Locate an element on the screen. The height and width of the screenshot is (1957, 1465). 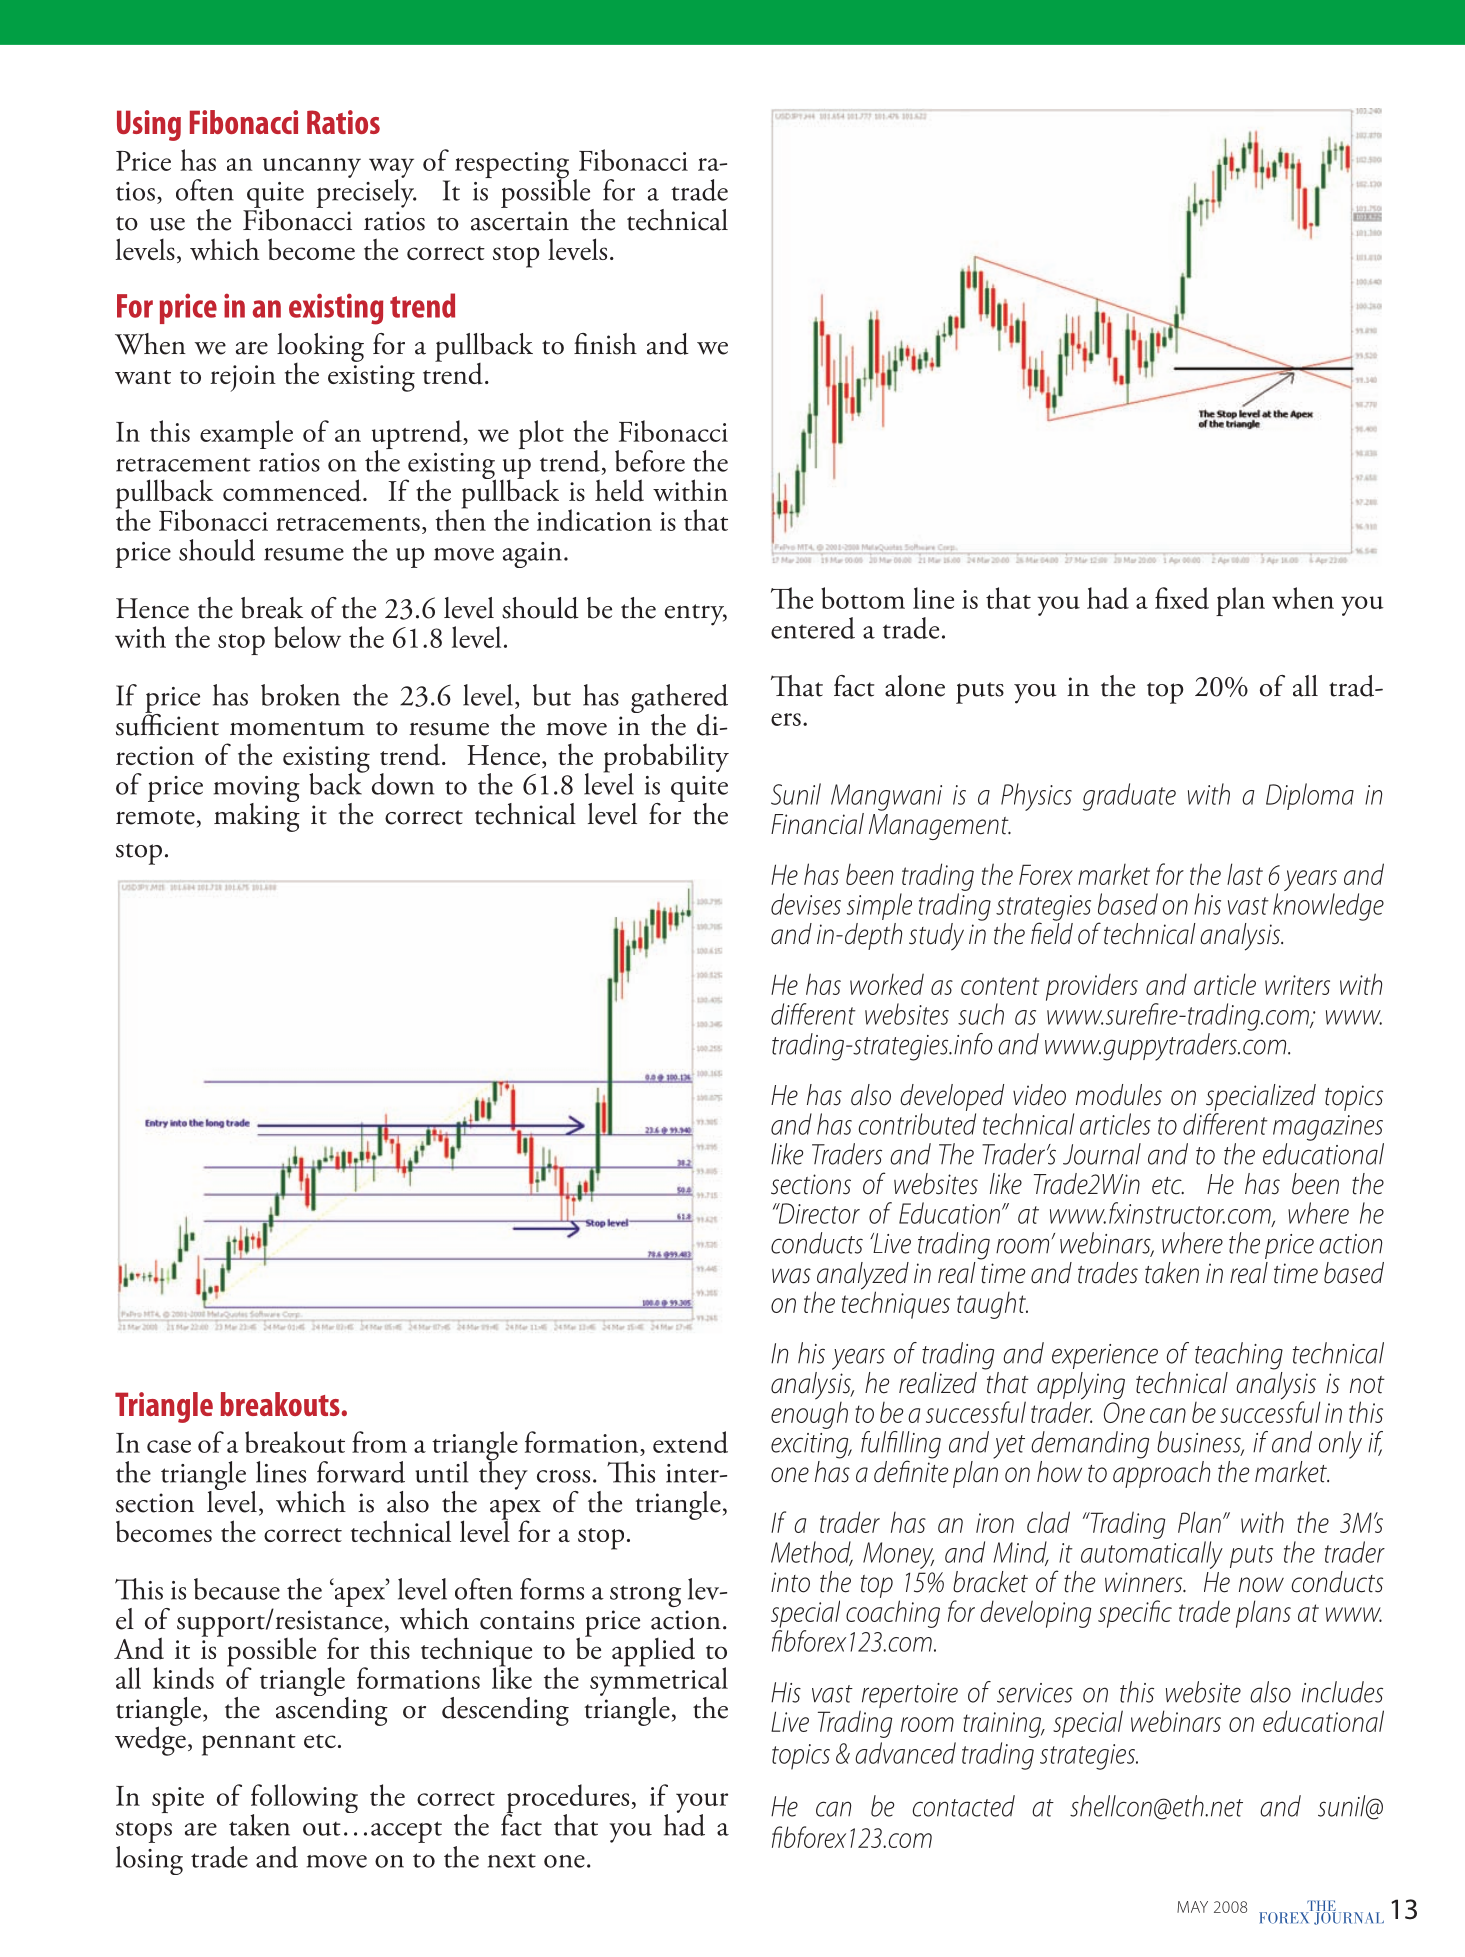
writers is located at coordinates (1297, 985).
